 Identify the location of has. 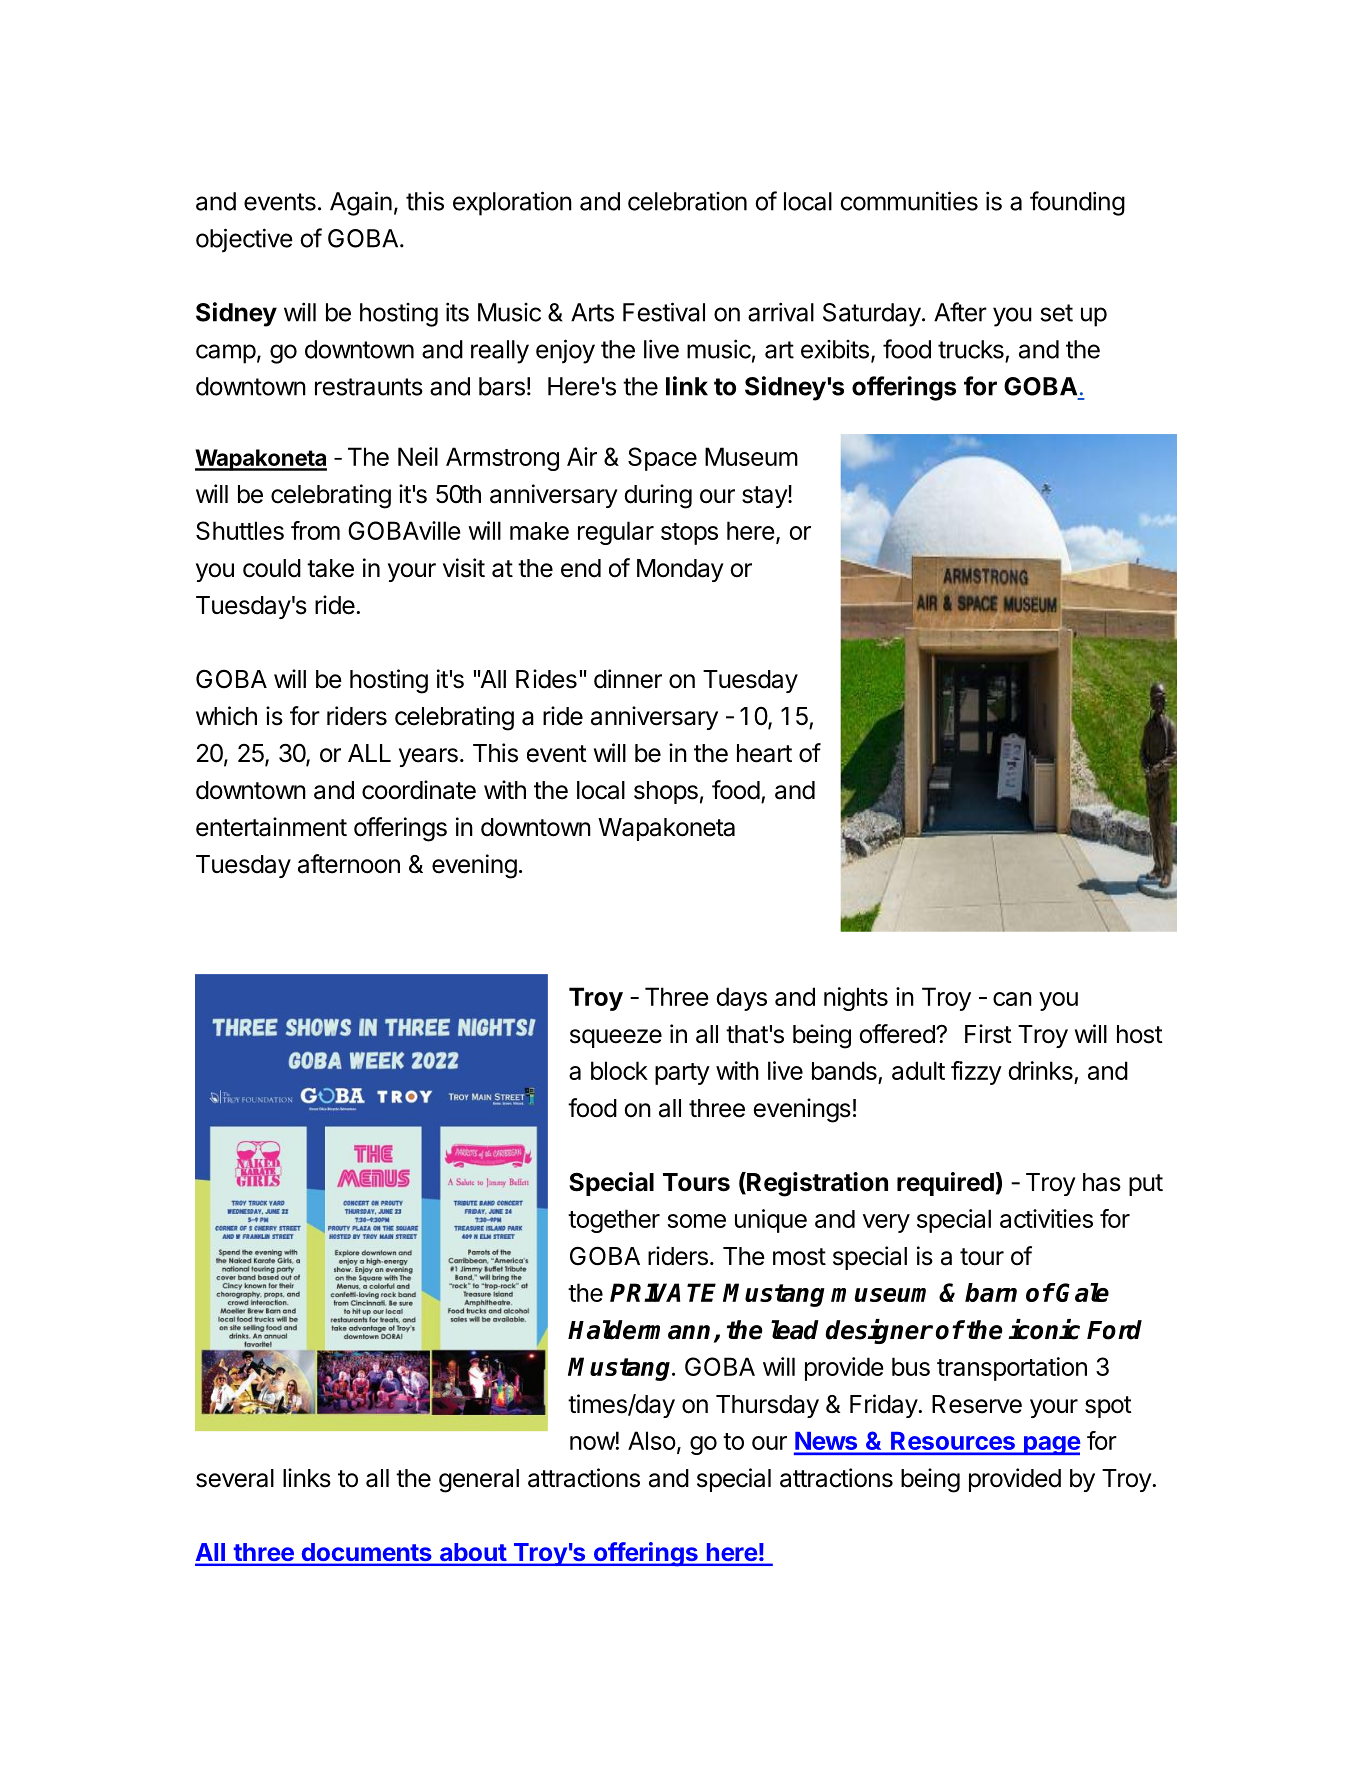
(1102, 1182).
